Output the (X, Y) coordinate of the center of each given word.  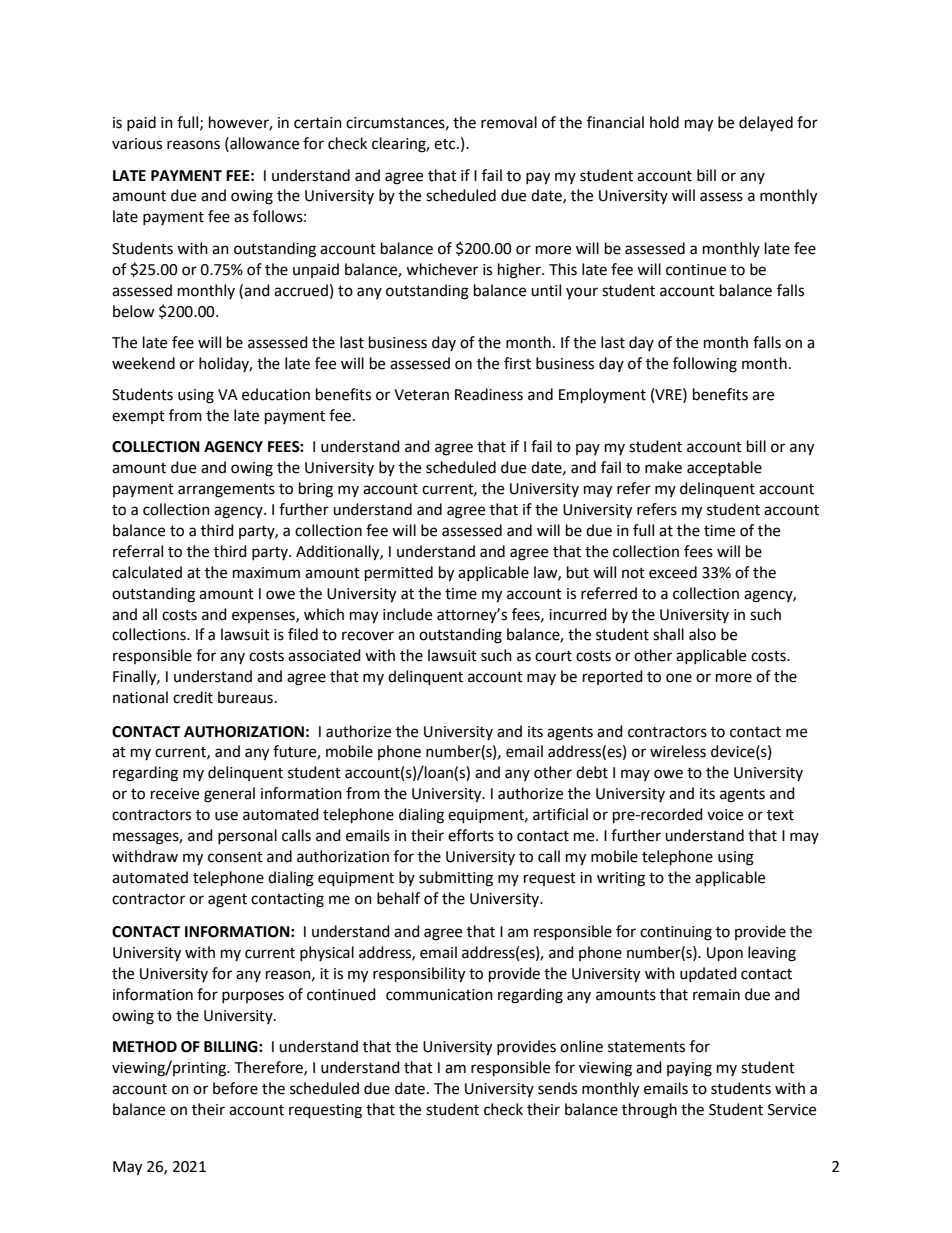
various (137, 144)
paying (689, 1069)
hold (664, 122)
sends (557, 1088)
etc (446, 144)
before (235, 1088)
